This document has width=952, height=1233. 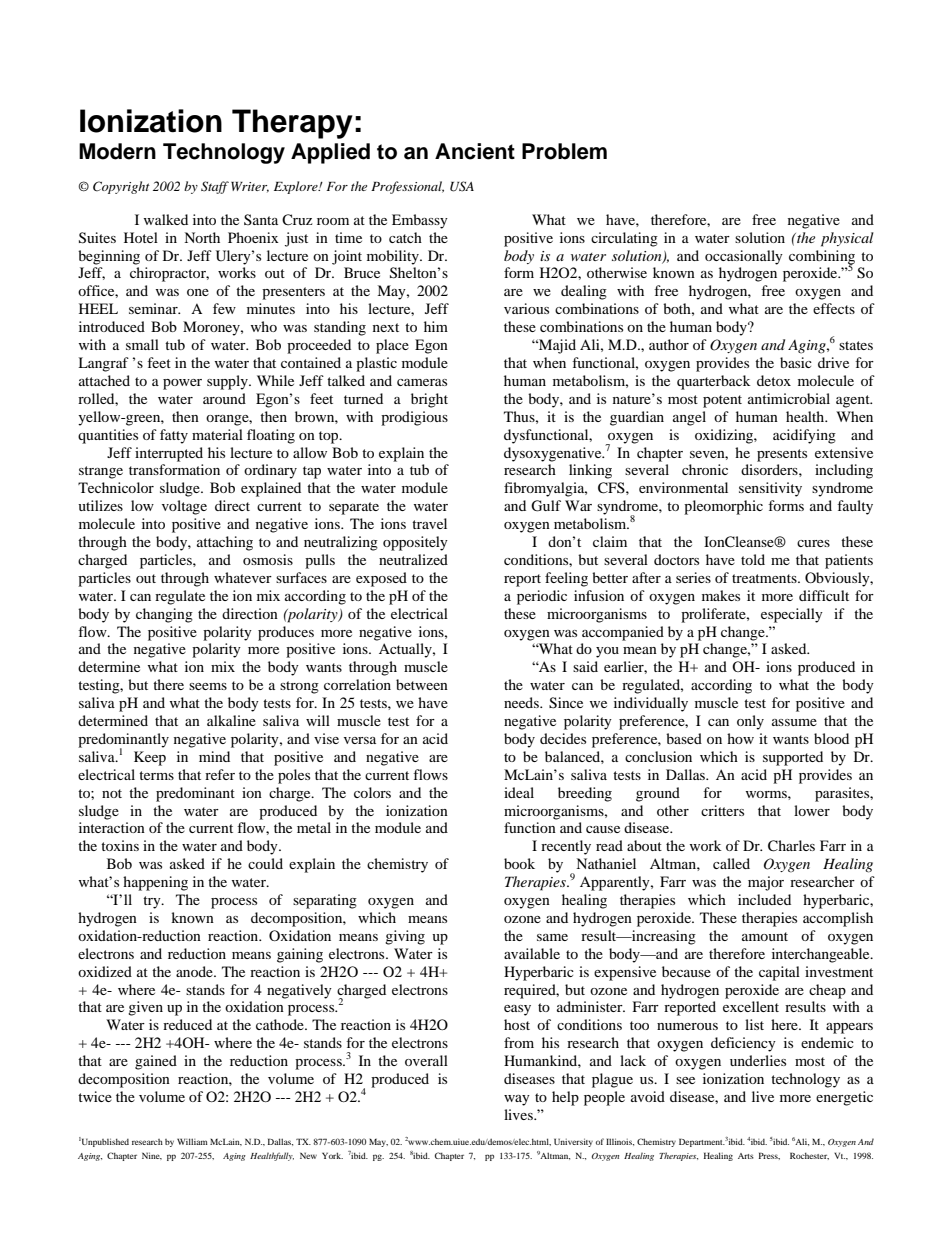 I want to click on power, so click(x=182, y=384).
